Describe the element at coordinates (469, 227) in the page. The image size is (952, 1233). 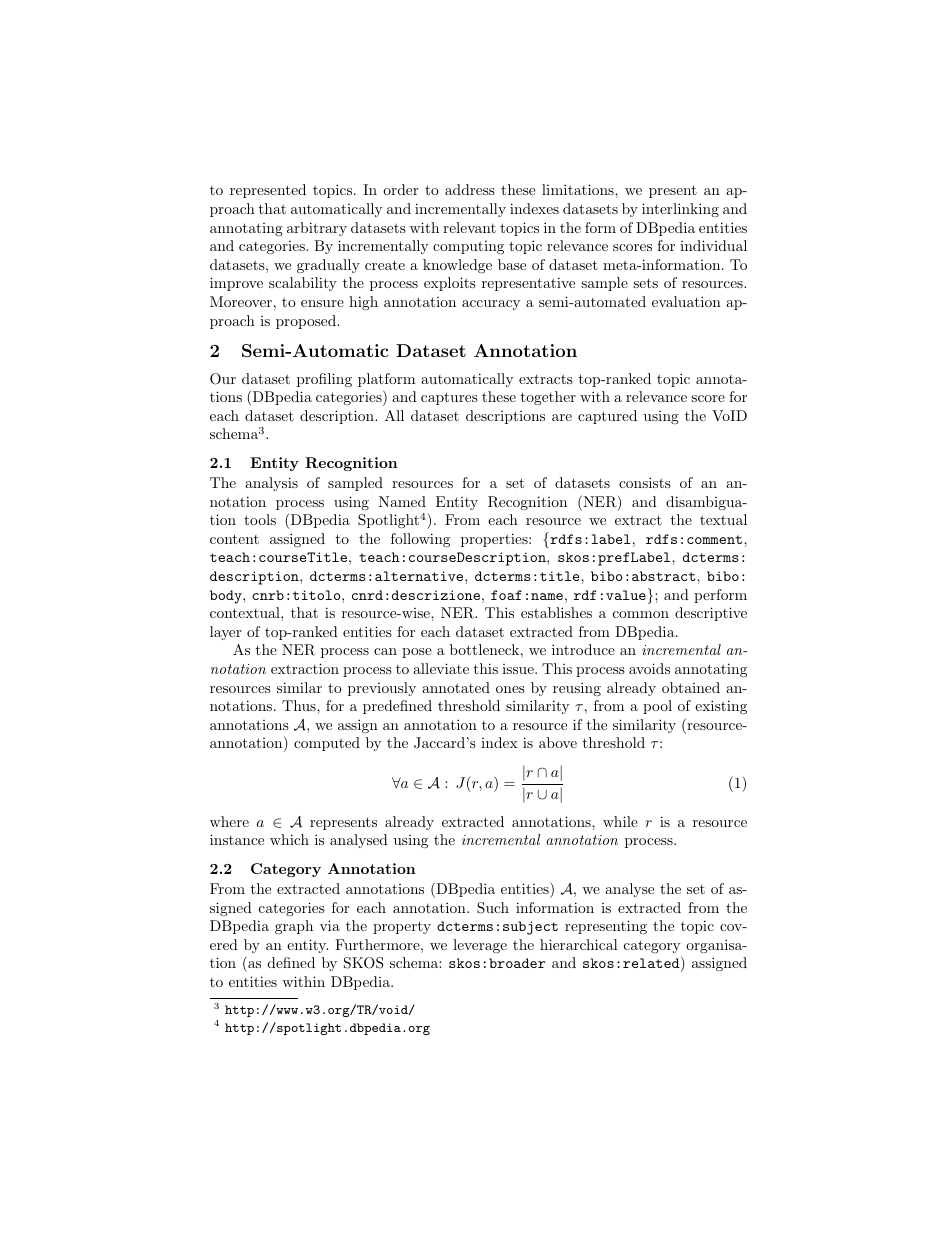
I see `relevant` at that location.
